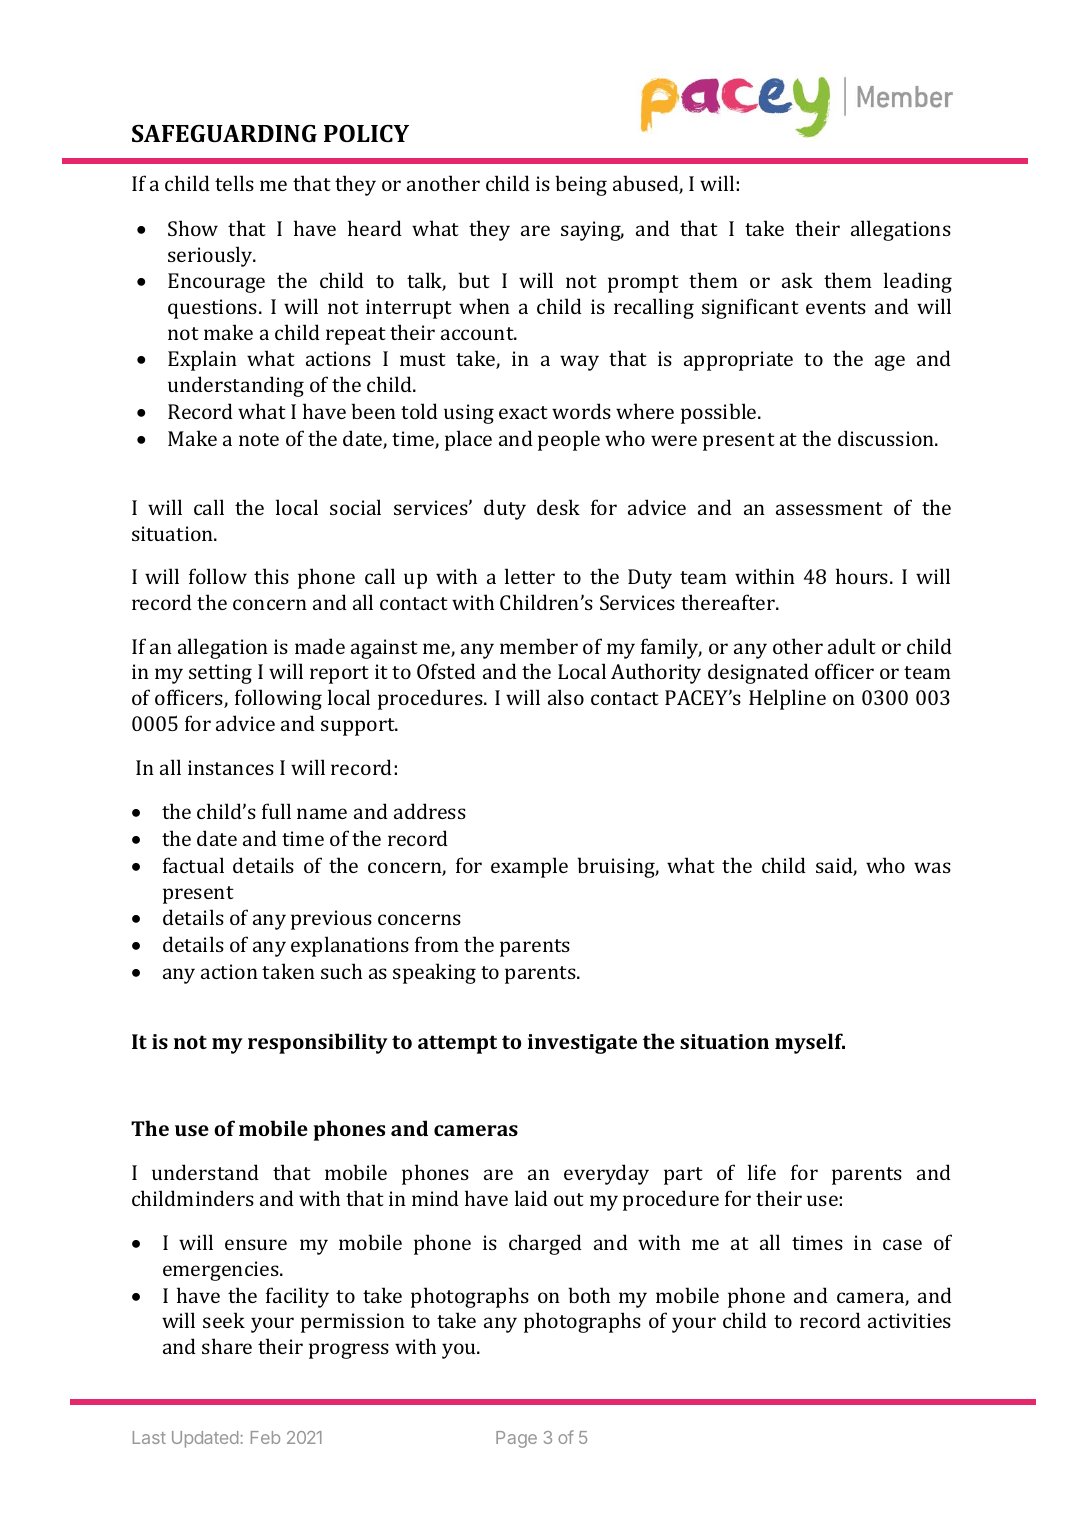 Image resolution: width=1083 pixels, height=1532 pixels. I want to click on instances, so click(231, 767).
